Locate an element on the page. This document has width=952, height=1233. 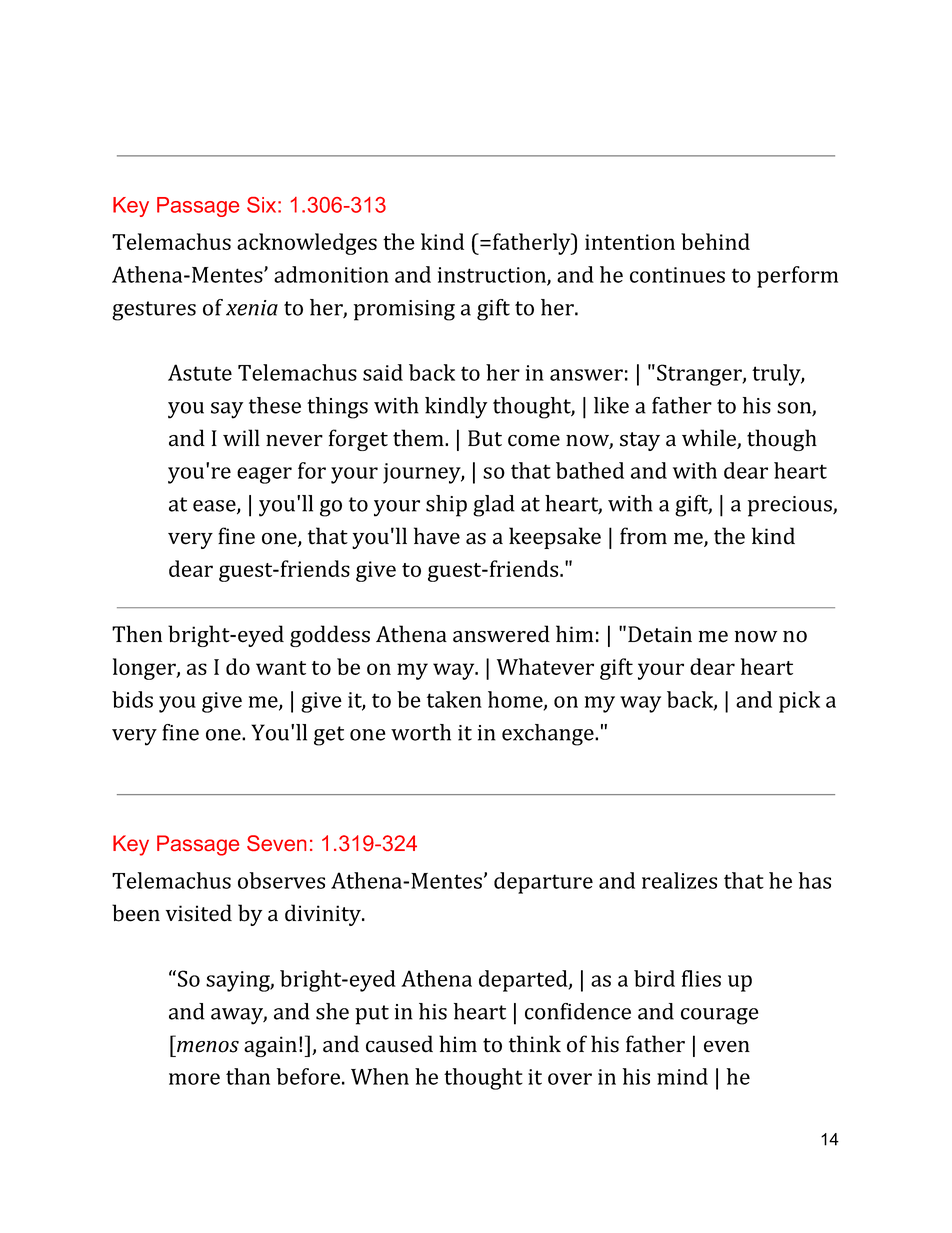
worth is located at coordinates (421, 732).
